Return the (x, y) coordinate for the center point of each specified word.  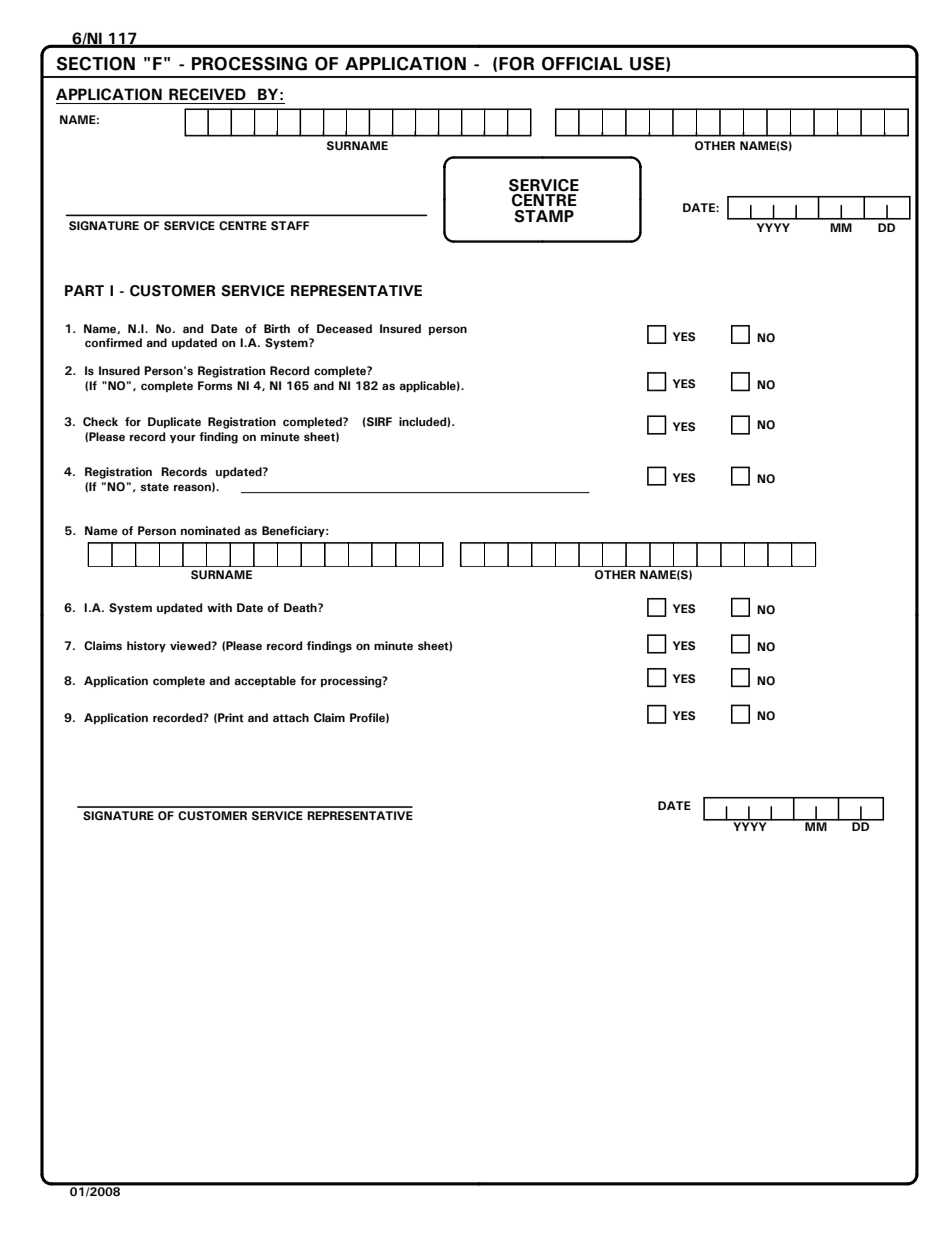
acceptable (265, 681)
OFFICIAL (582, 64)
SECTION (95, 64)
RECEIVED (207, 94)
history (146, 646)
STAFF (290, 226)
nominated (210, 530)
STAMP (544, 216)
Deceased (344, 328)
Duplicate (174, 422)
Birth (277, 328)
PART (84, 290)
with (219, 607)
